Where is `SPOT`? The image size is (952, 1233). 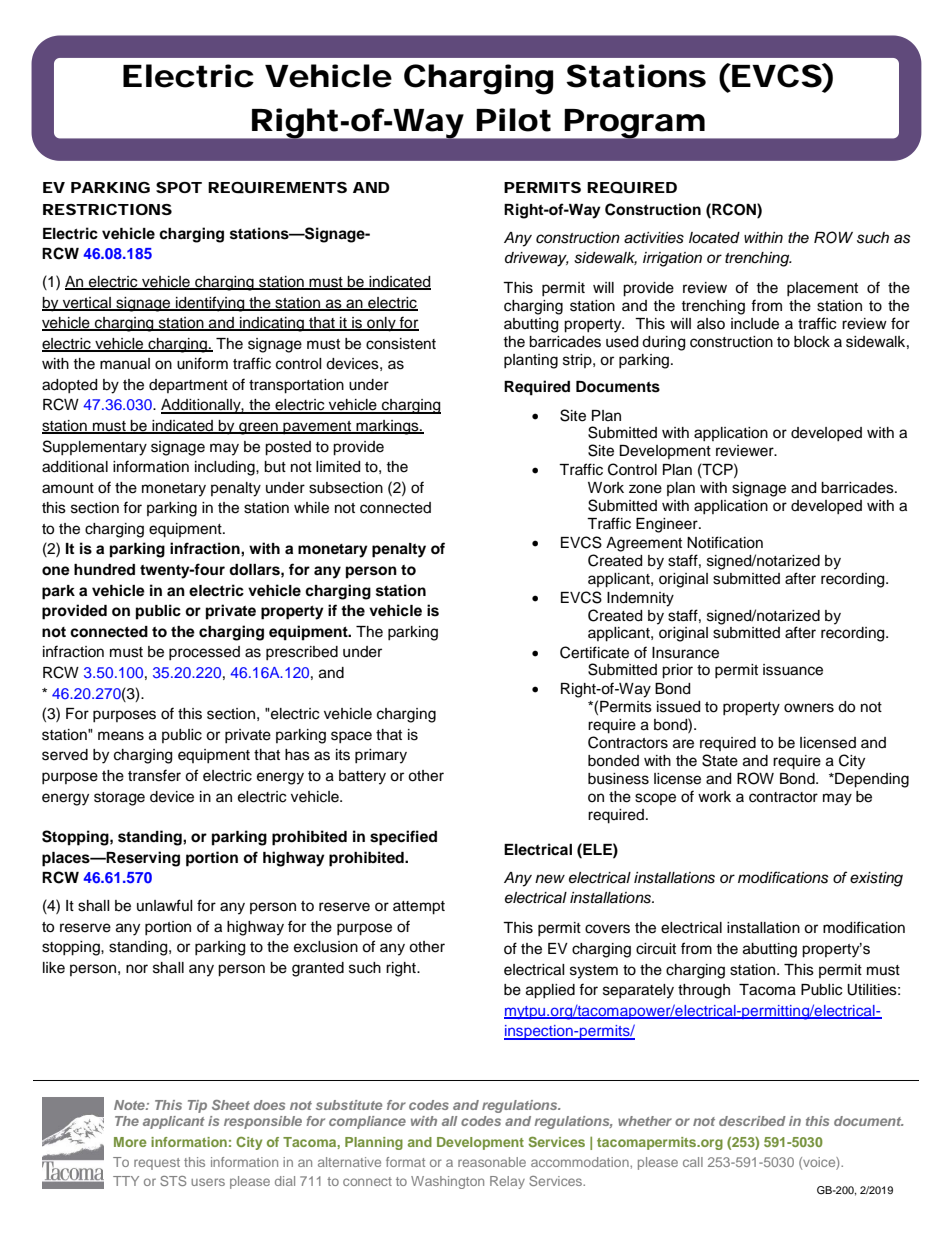
SPOT is located at coordinates (179, 187).
